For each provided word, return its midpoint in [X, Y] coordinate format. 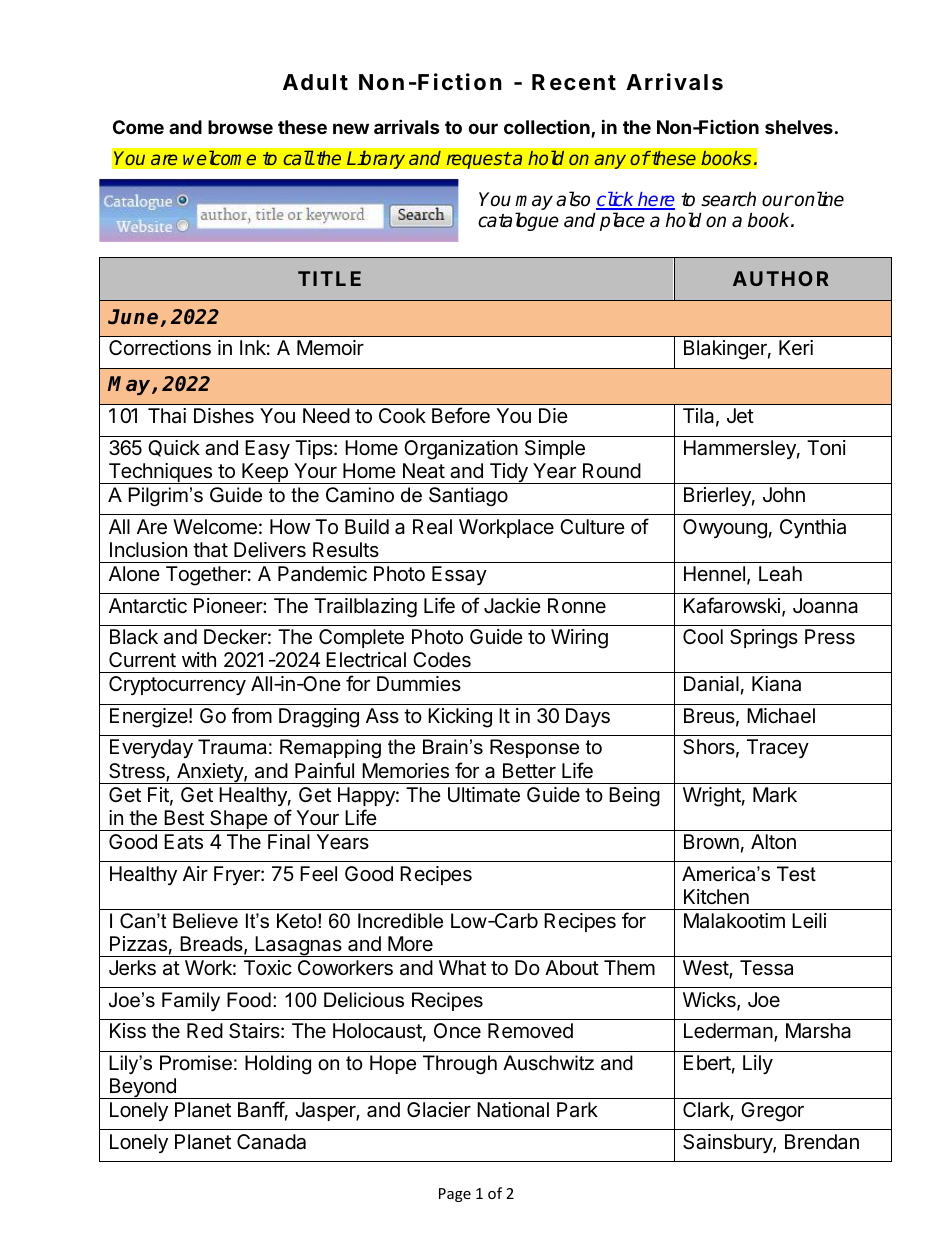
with [199, 659]
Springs [764, 639]
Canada [271, 1142]
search [728, 199]
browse [240, 127]
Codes [442, 660]
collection [548, 128]
